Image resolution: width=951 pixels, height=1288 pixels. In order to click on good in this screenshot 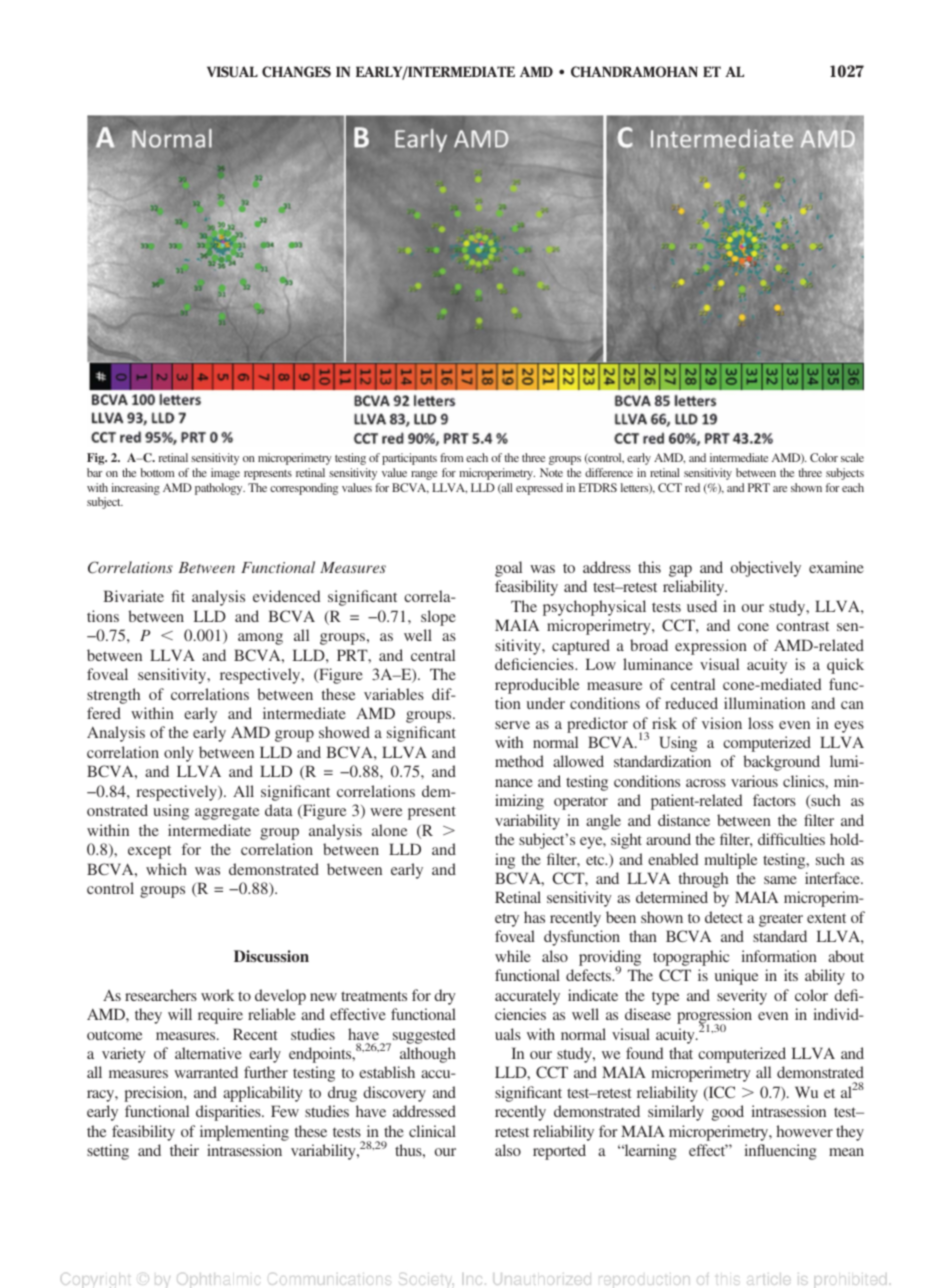, I will do `click(728, 1113)`.
